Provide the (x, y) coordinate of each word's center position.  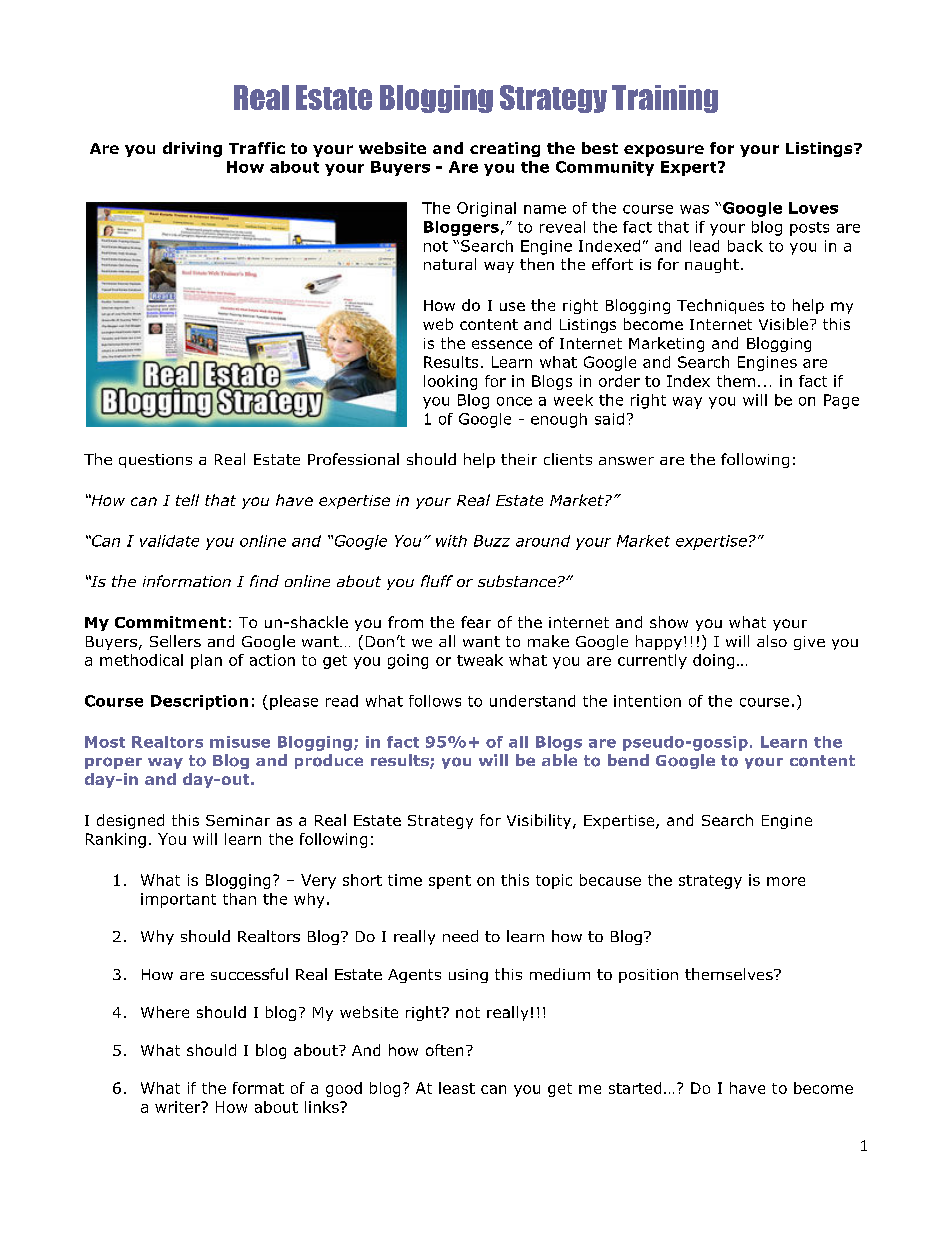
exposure (664, 151)
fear (476, 622)
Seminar (238, 820)
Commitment (170, 622)
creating (505, 149)
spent (450, 882)
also (772, 641)
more (786, 881)
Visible (783, 324)
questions (155, 461)
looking (450, 382)
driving (192, 149)
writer (179, 1107)
